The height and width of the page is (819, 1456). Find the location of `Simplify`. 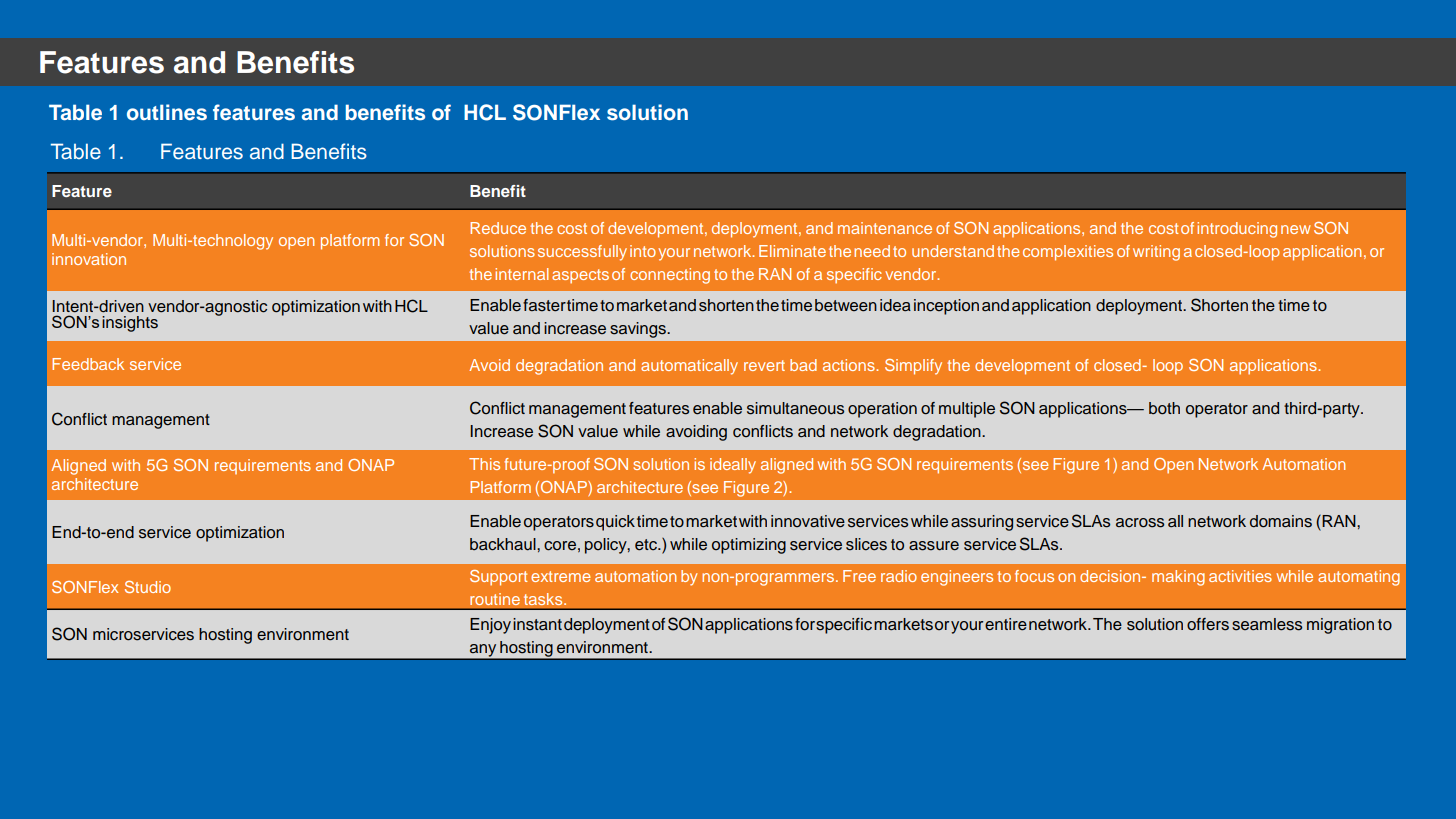

Simplify is located at coordinates (913, 367).
